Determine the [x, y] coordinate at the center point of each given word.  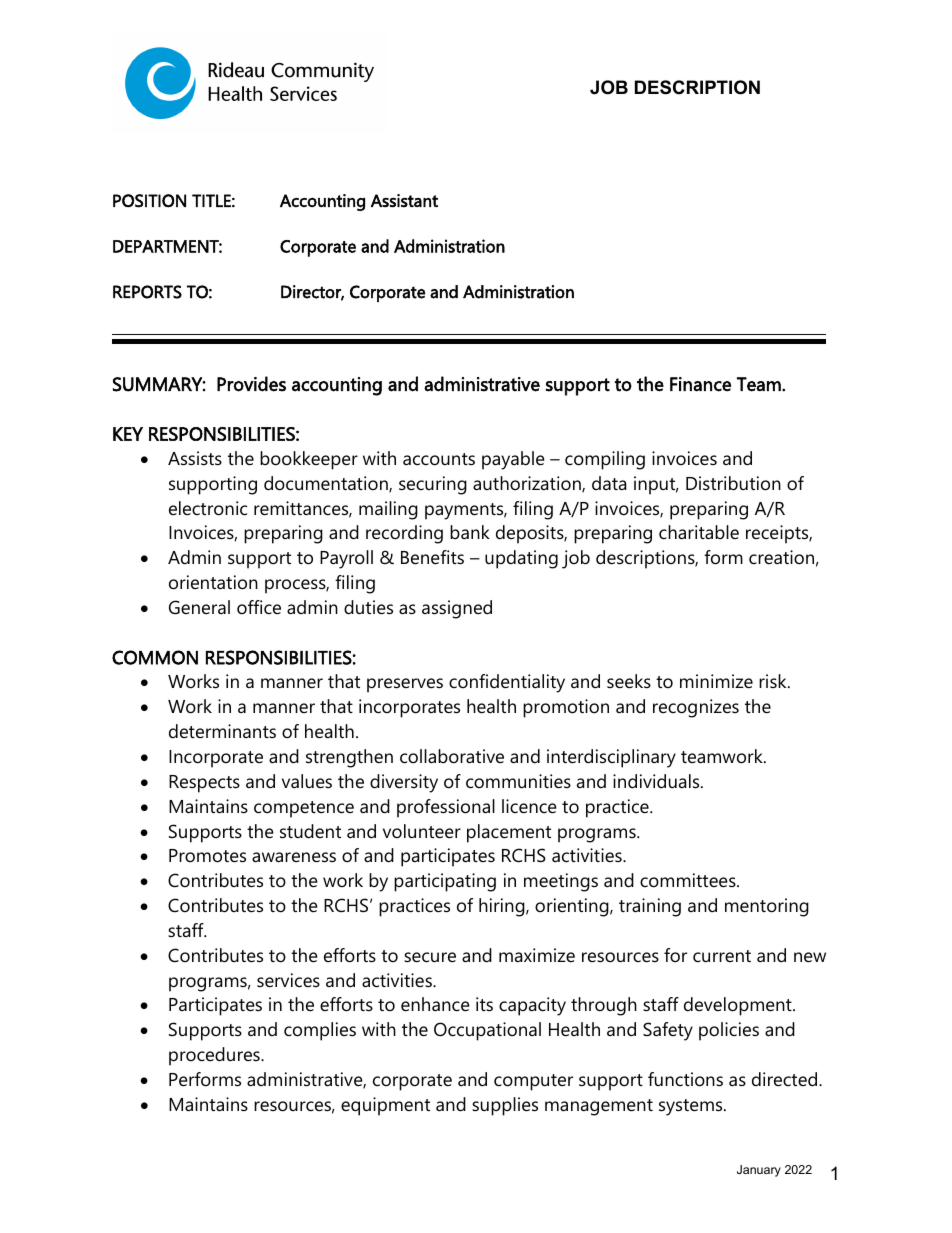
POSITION [149, 201]
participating [445, 882]
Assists [195, 458]
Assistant [404, 201]
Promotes [207, 856]
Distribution [733, 483]
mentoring [767, 907]
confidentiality [507, 683]
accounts [439, 459]
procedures [215, 1056]
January [759, 1171]
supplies [505, 1106]
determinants [222, 731]
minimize [716, 681]
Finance [700, 384]
